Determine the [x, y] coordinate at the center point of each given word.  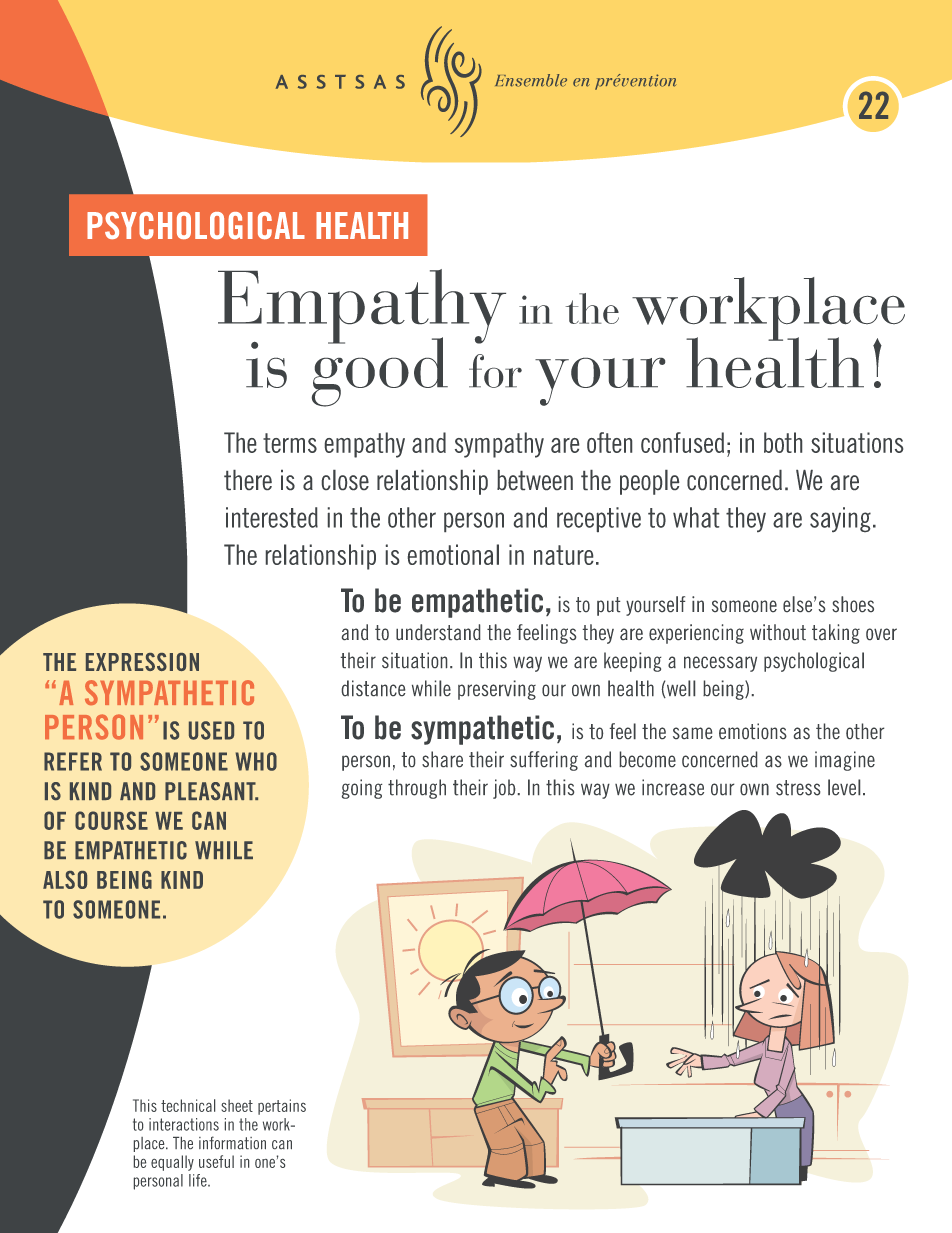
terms [290, 443]
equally [172, 1163]
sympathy [499, 445]
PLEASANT [211, 791]
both [783, 442]
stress [798, 788]
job [504, 789]
